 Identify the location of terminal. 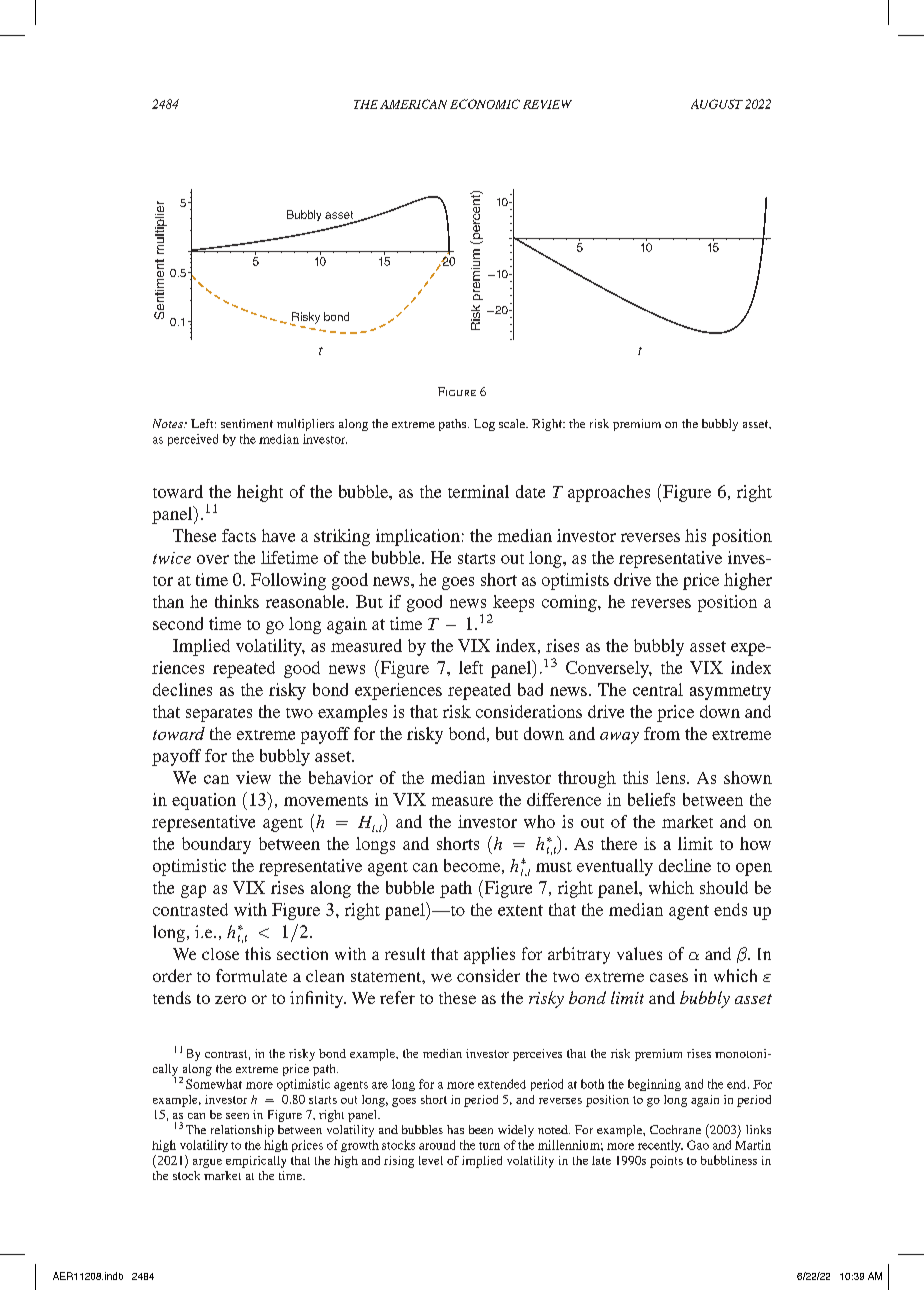
(478, 491).
